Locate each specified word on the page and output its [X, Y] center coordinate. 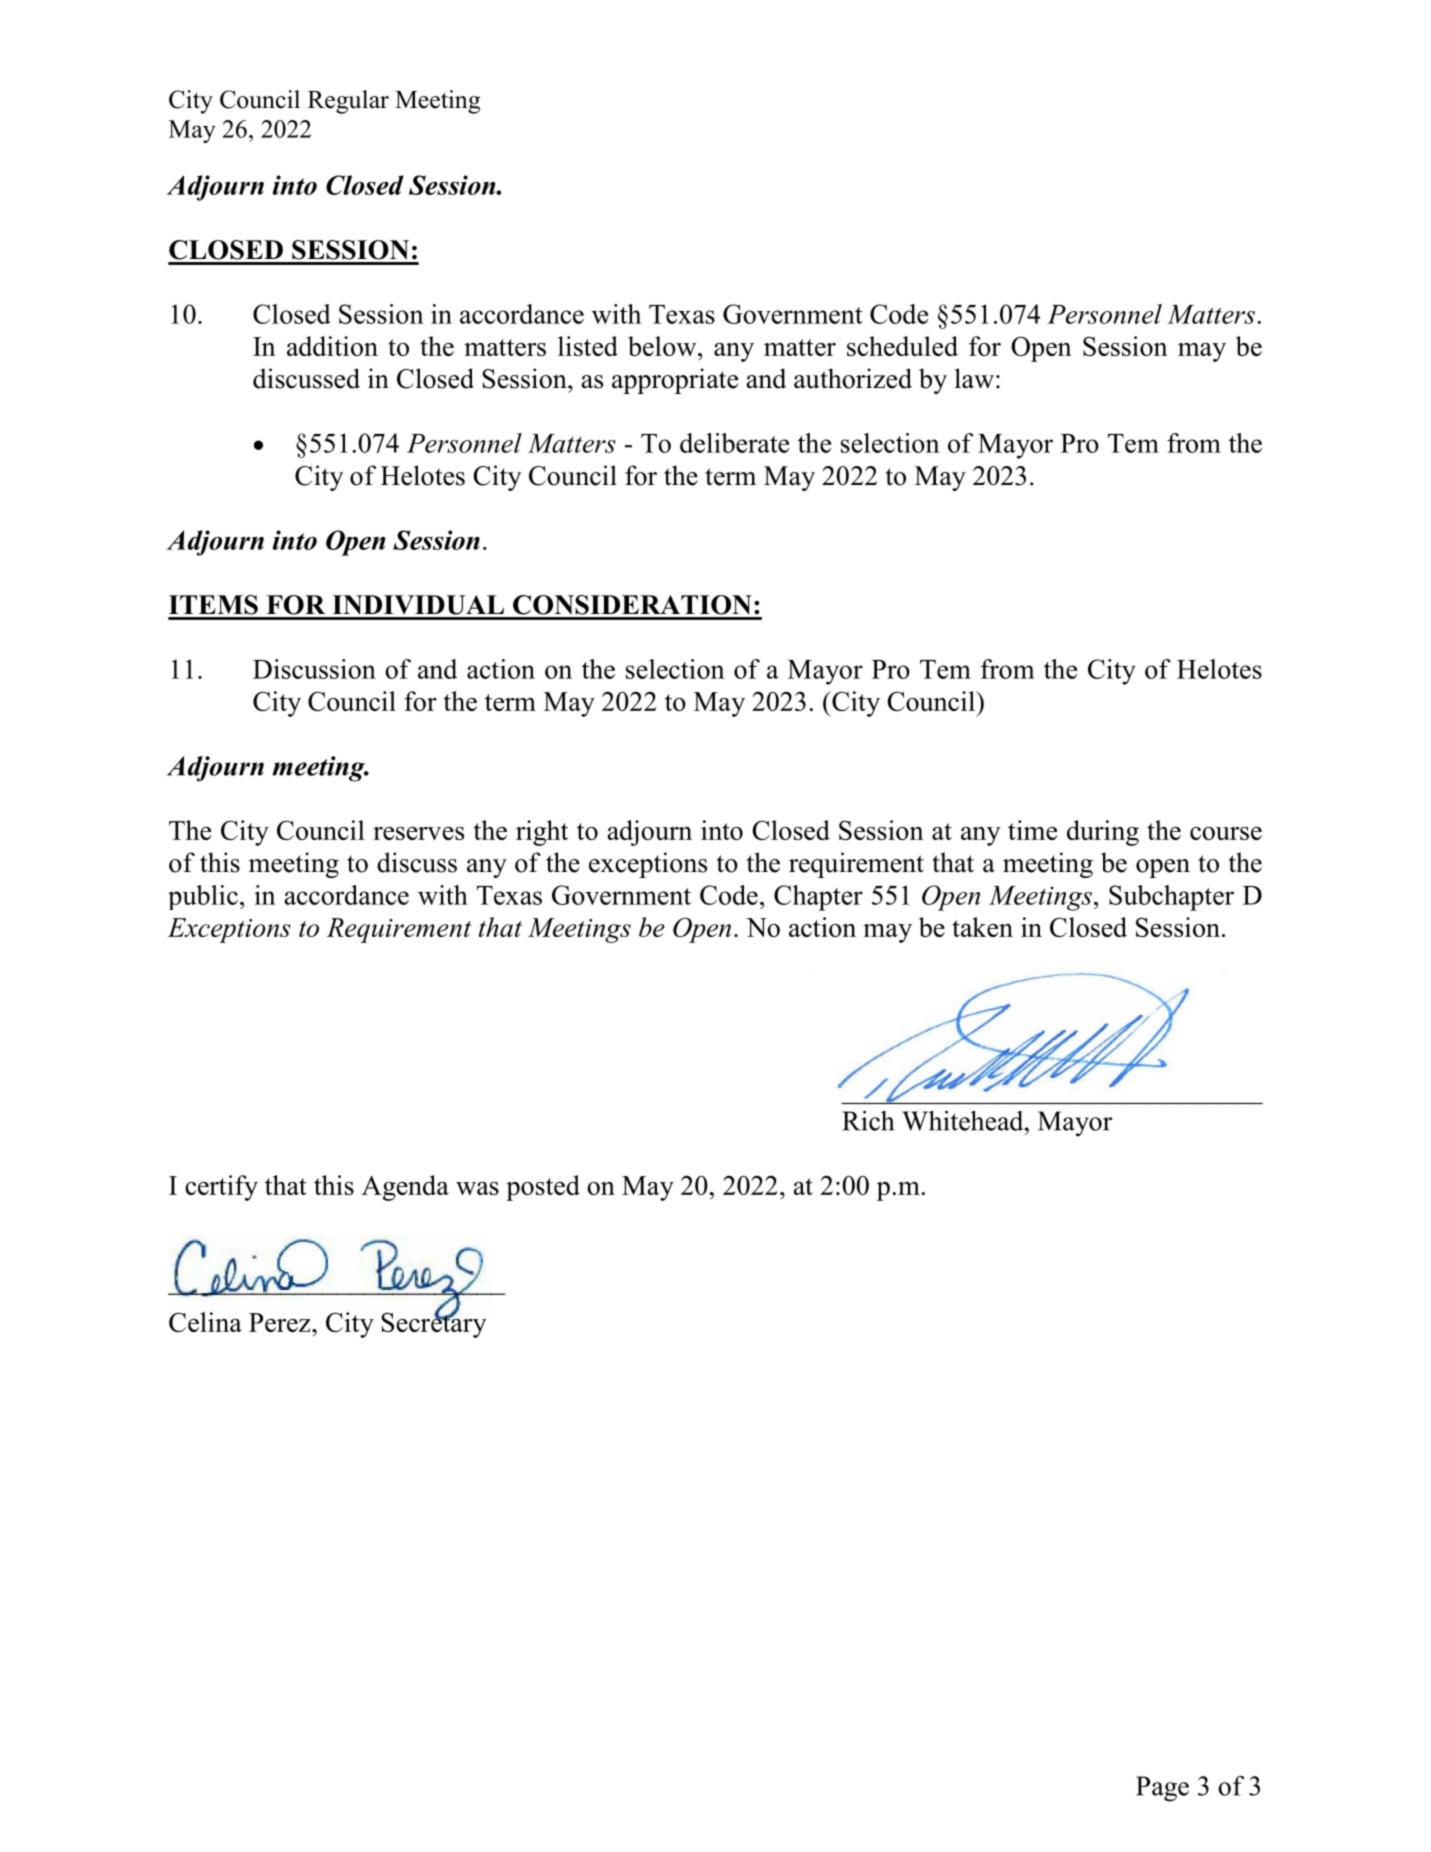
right [542, 833]
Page [1162, 1789]
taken [982, 927]
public [203, 897]
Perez [281, 1322]
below [663, 346]
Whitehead [964, 1120]
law [974, 378]
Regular [348, 102]
